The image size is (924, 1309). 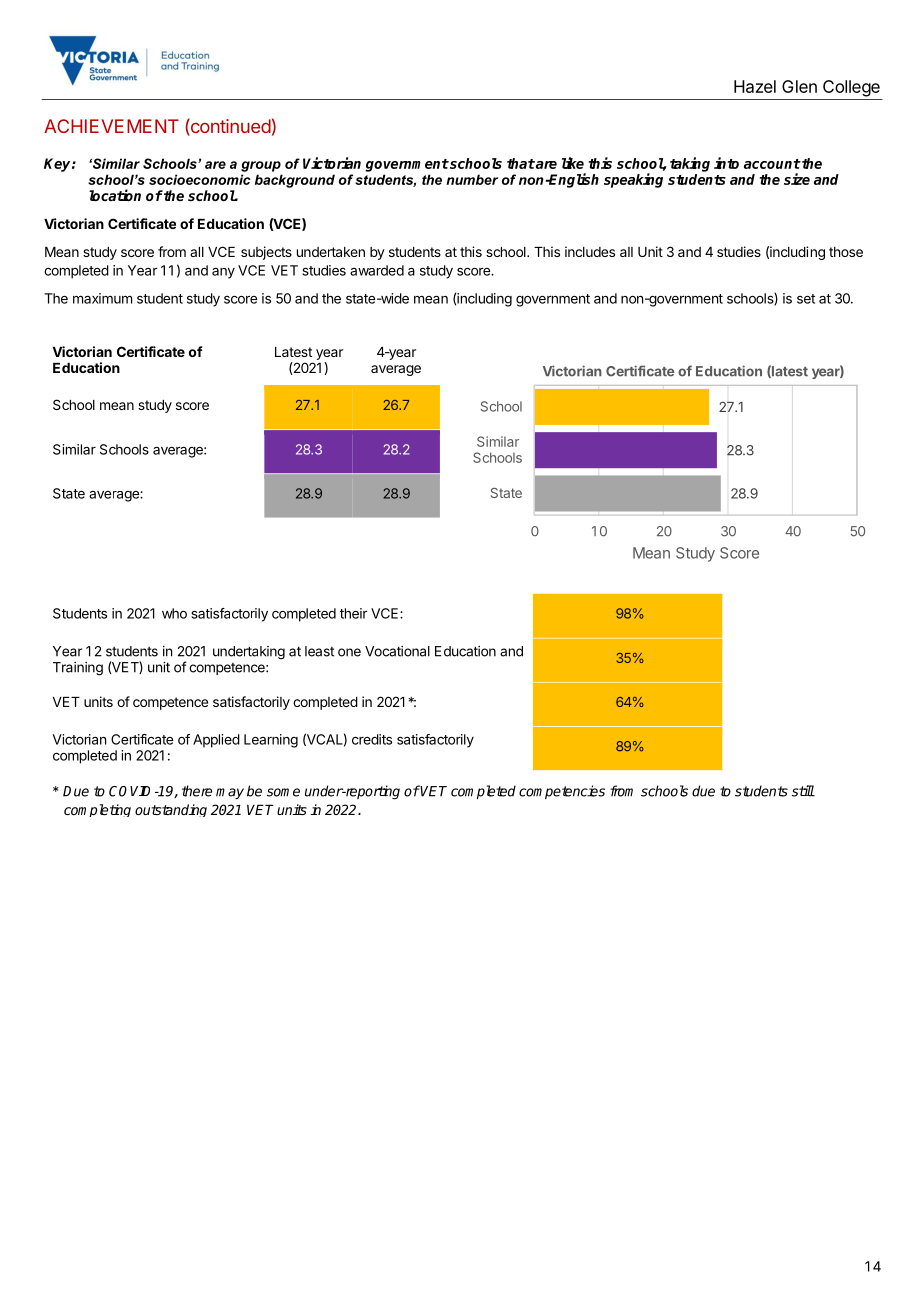 What do you see at coordinates (521, 163) in the screenshot?
I see `that` at bounding box center [521, 163].
